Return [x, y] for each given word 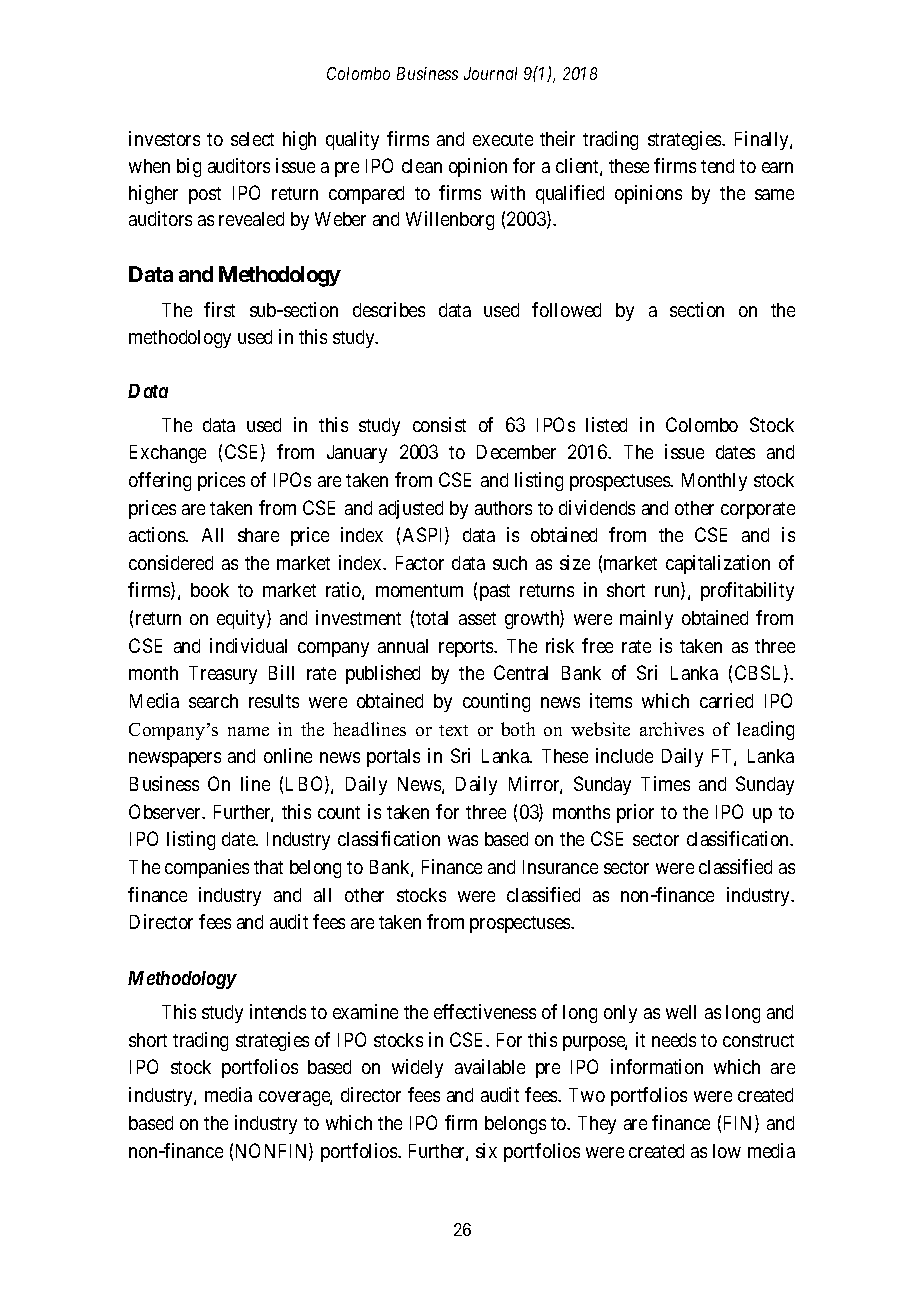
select [252, 139]
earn [777, 167]
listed [606, 424]
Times [665, 783]
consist [439, 424]
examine [365, 1011]
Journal [490, 73]
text [453, 730]
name [248, 731]
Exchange [168, 454]
